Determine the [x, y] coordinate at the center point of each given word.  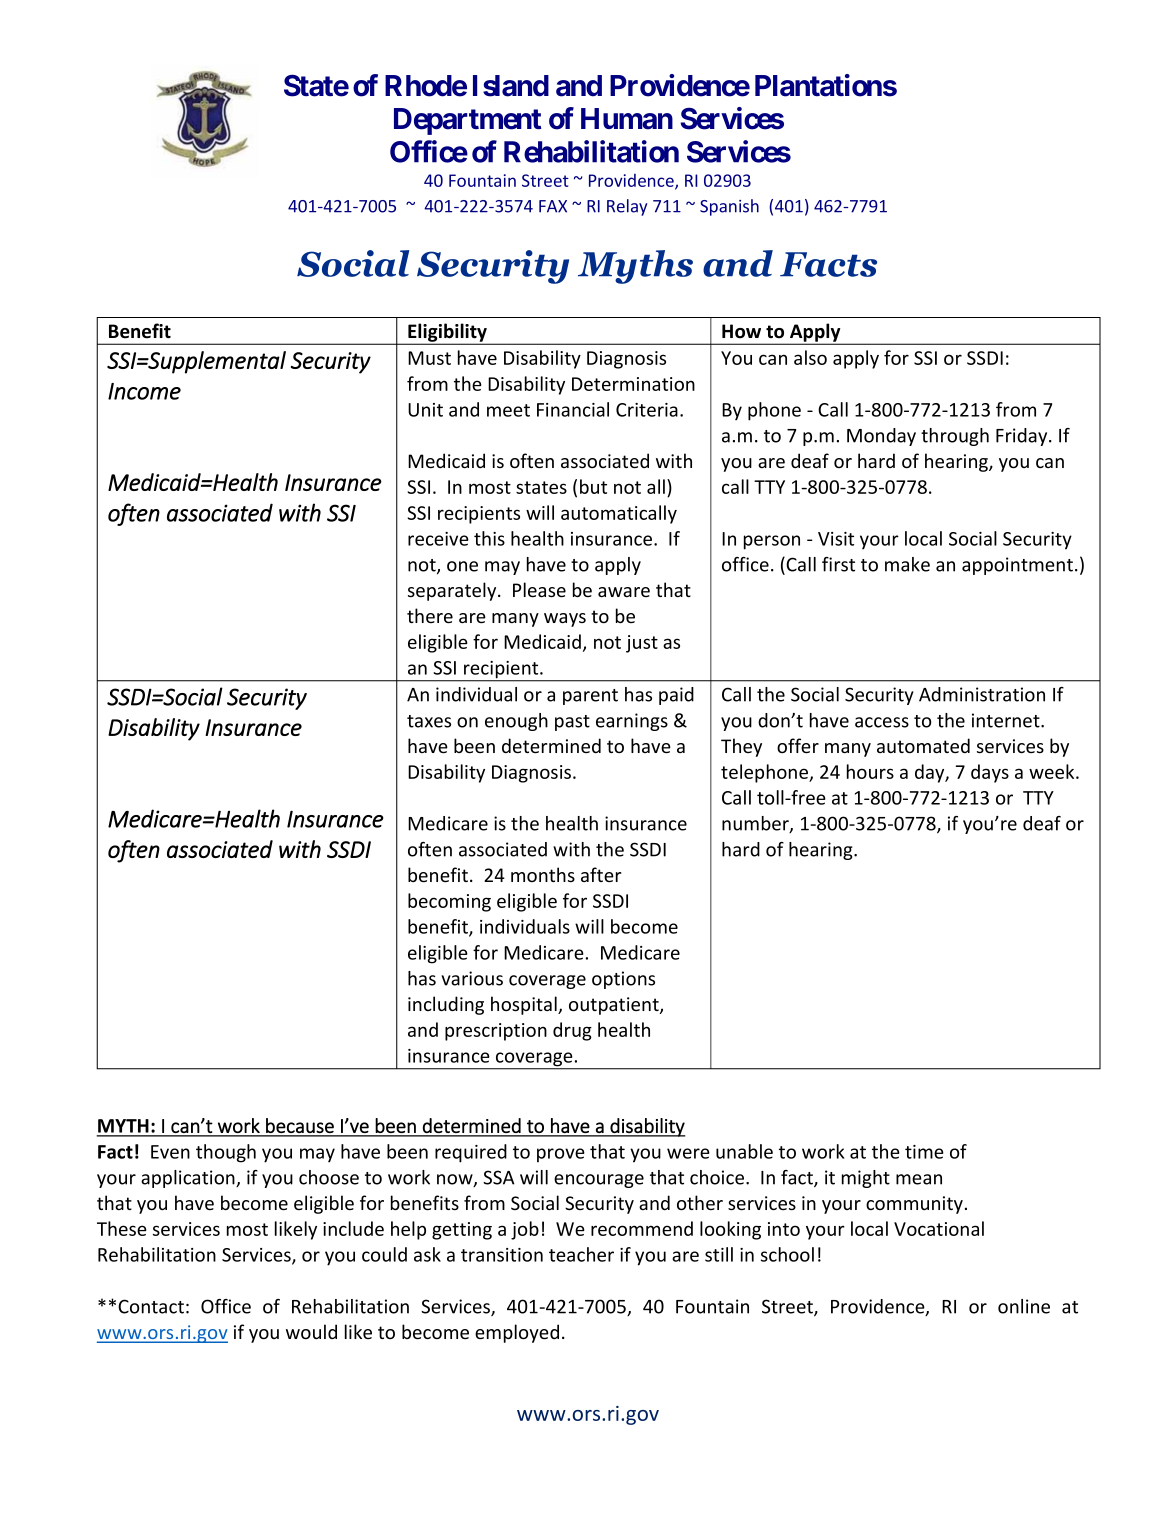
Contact [151, 1306]
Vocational [939, 1228]
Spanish [729, 207]
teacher [581, 1254]
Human [627, 119]
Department [467, 121]
